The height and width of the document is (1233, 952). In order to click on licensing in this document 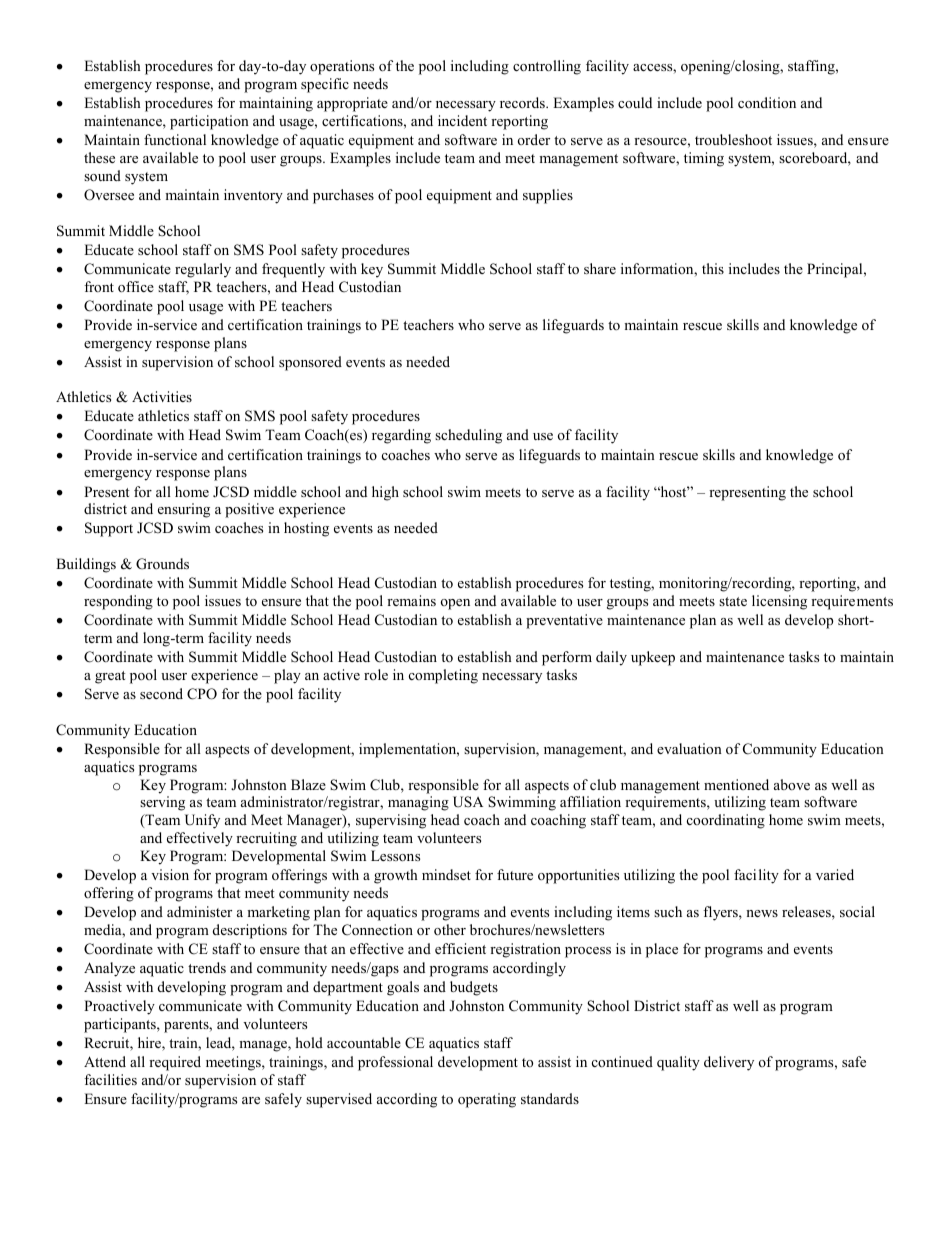, I will do `click(779, 602)`.
